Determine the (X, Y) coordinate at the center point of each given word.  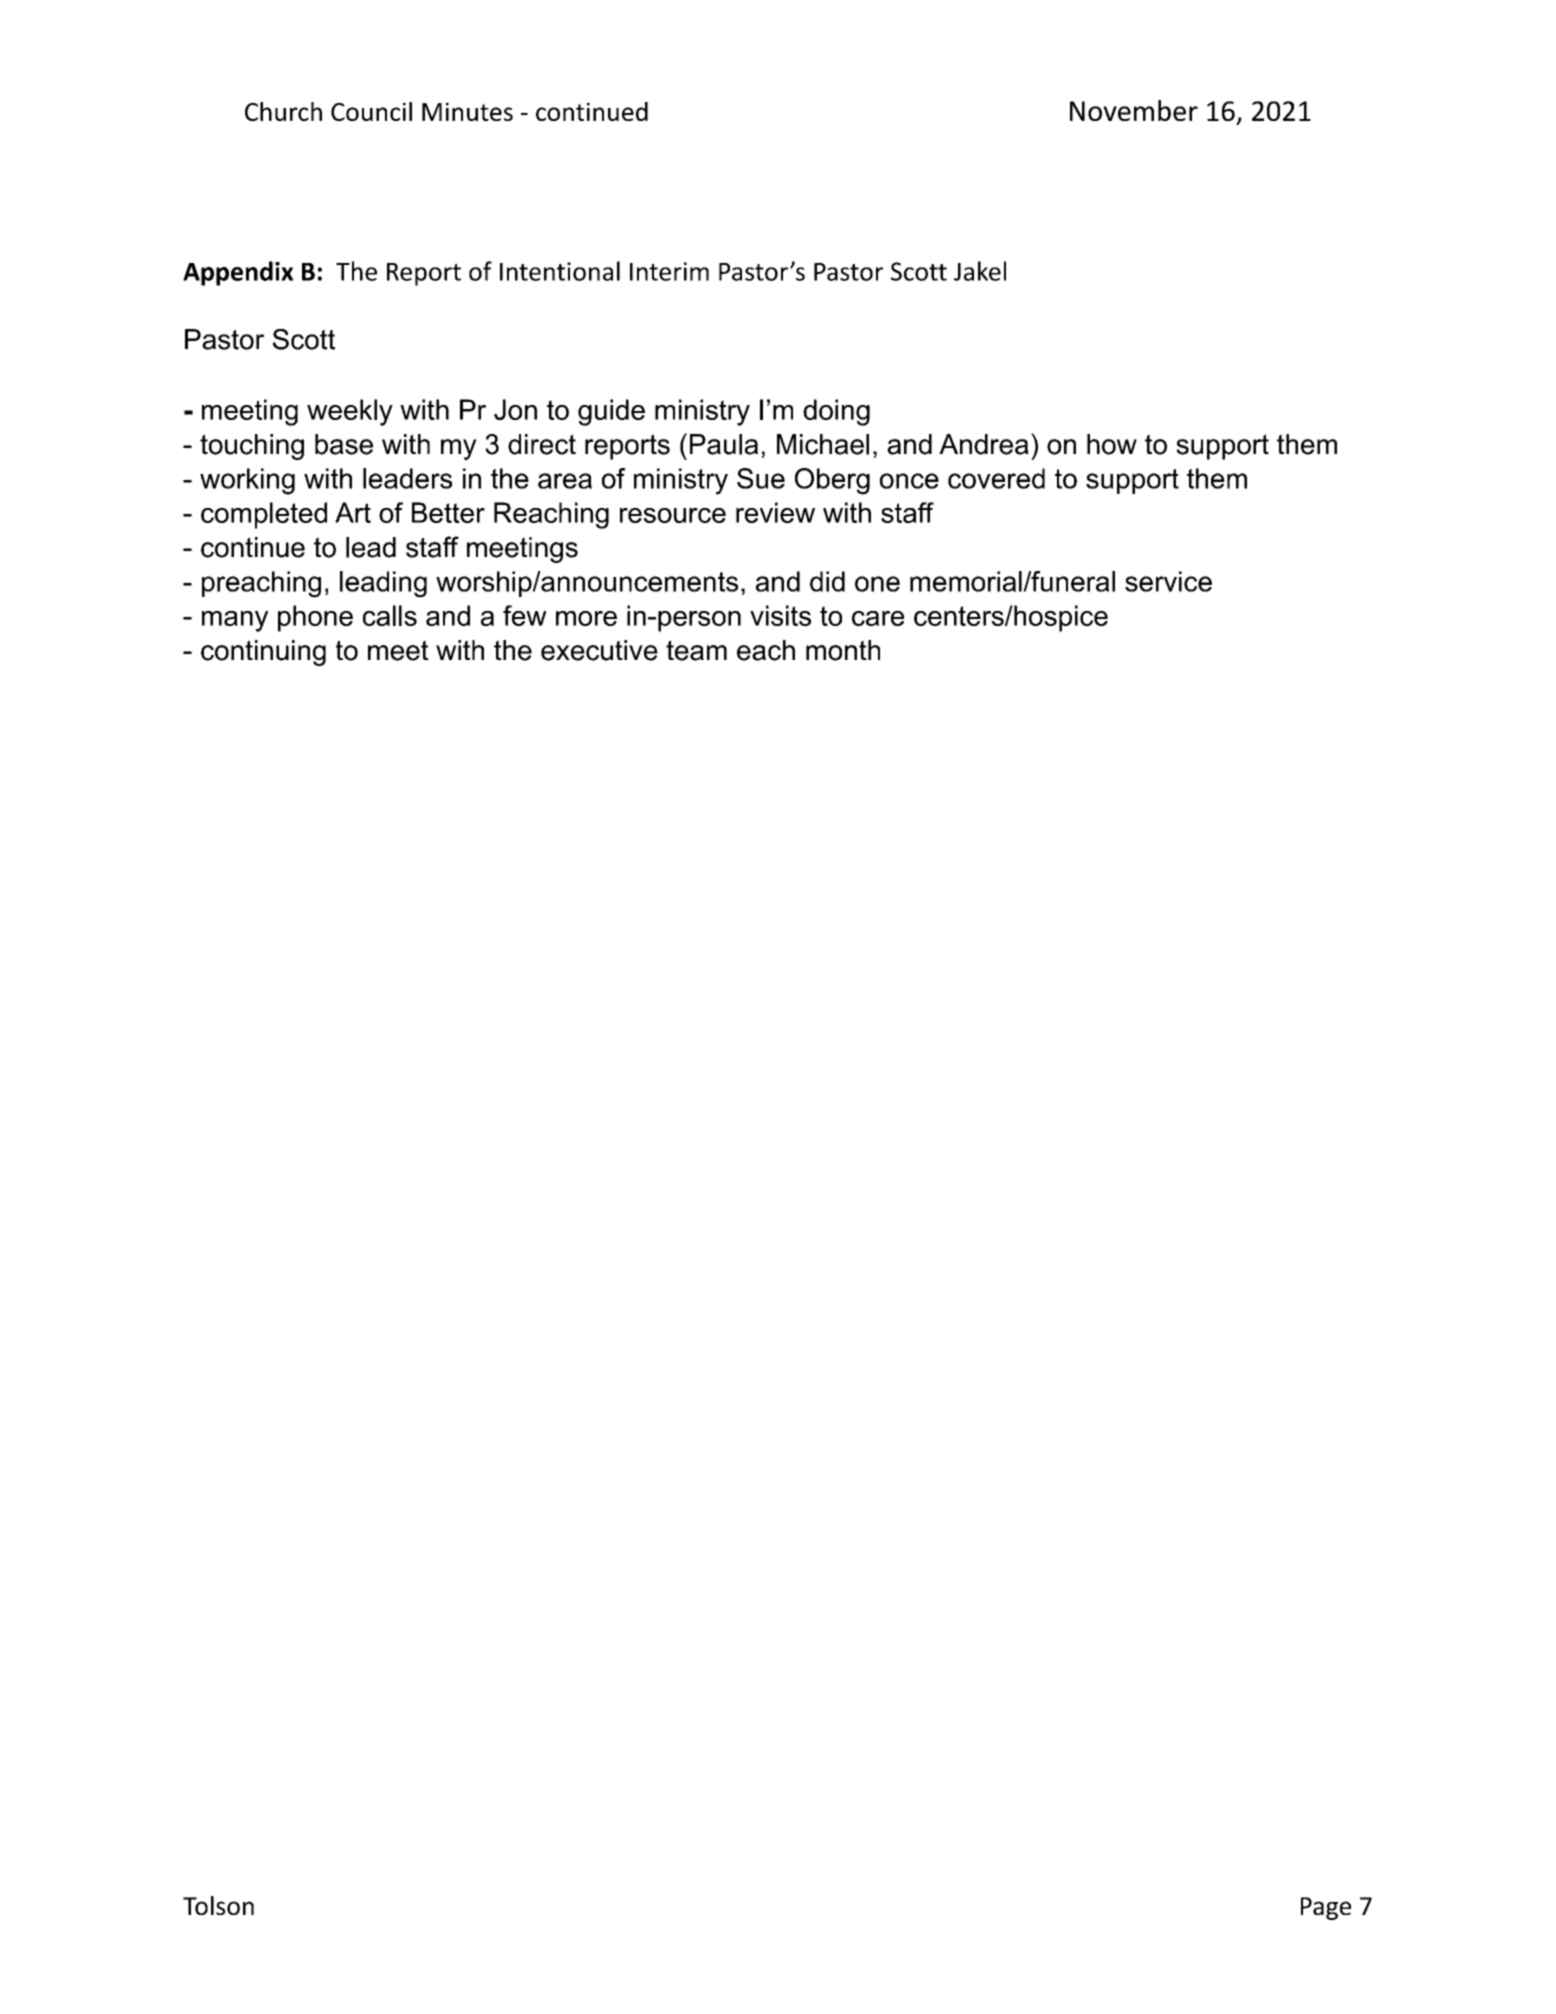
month (843, 650)
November (1134, 110)
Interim (669, 271)
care (878, 618)
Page (1326, 1908)
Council (371, 111)
